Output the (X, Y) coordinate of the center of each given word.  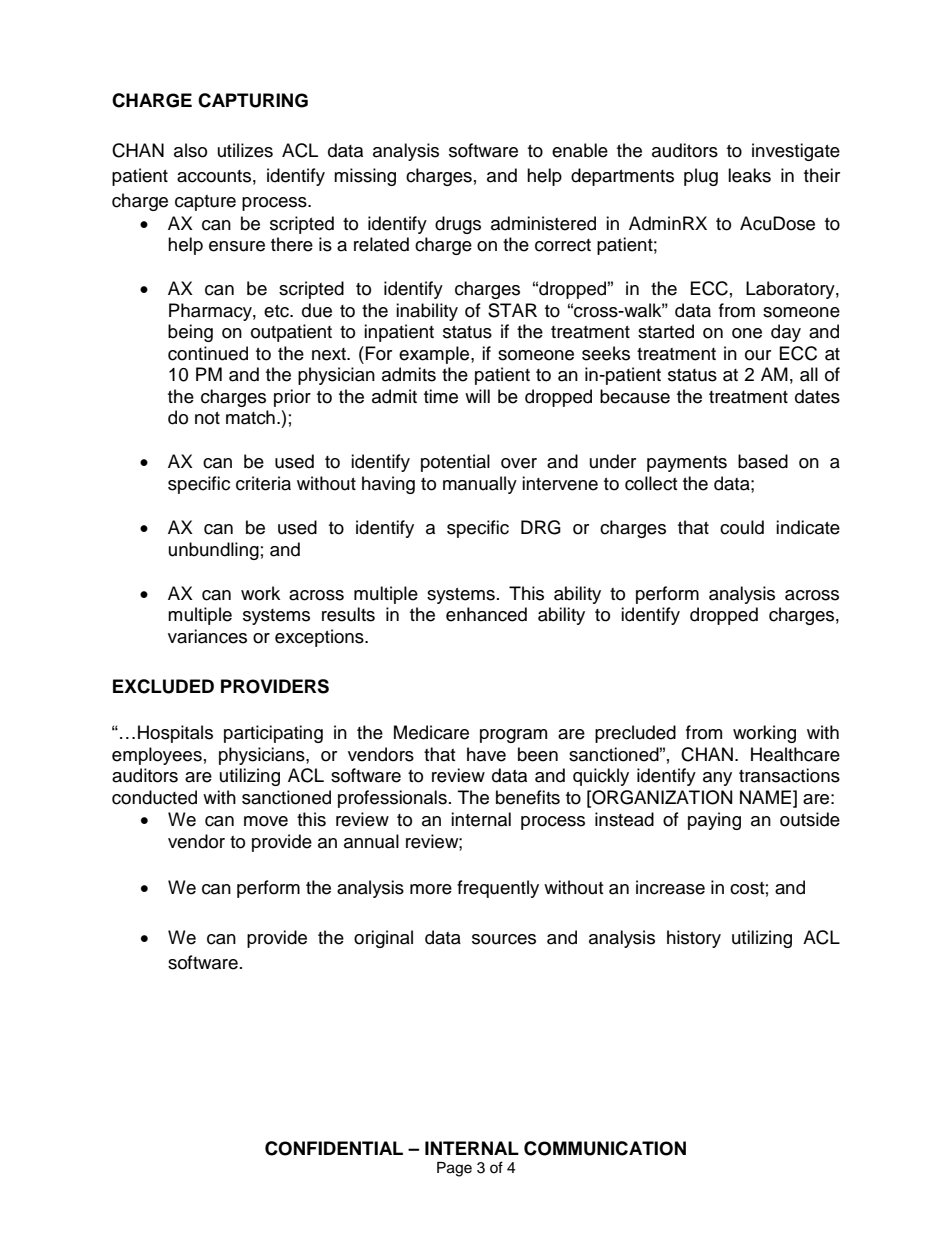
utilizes (245, 150)
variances (207, 636)
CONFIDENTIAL (334, 1148)
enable (580, 150)
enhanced (486, 614)
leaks (749, 175)
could (742, 527)
